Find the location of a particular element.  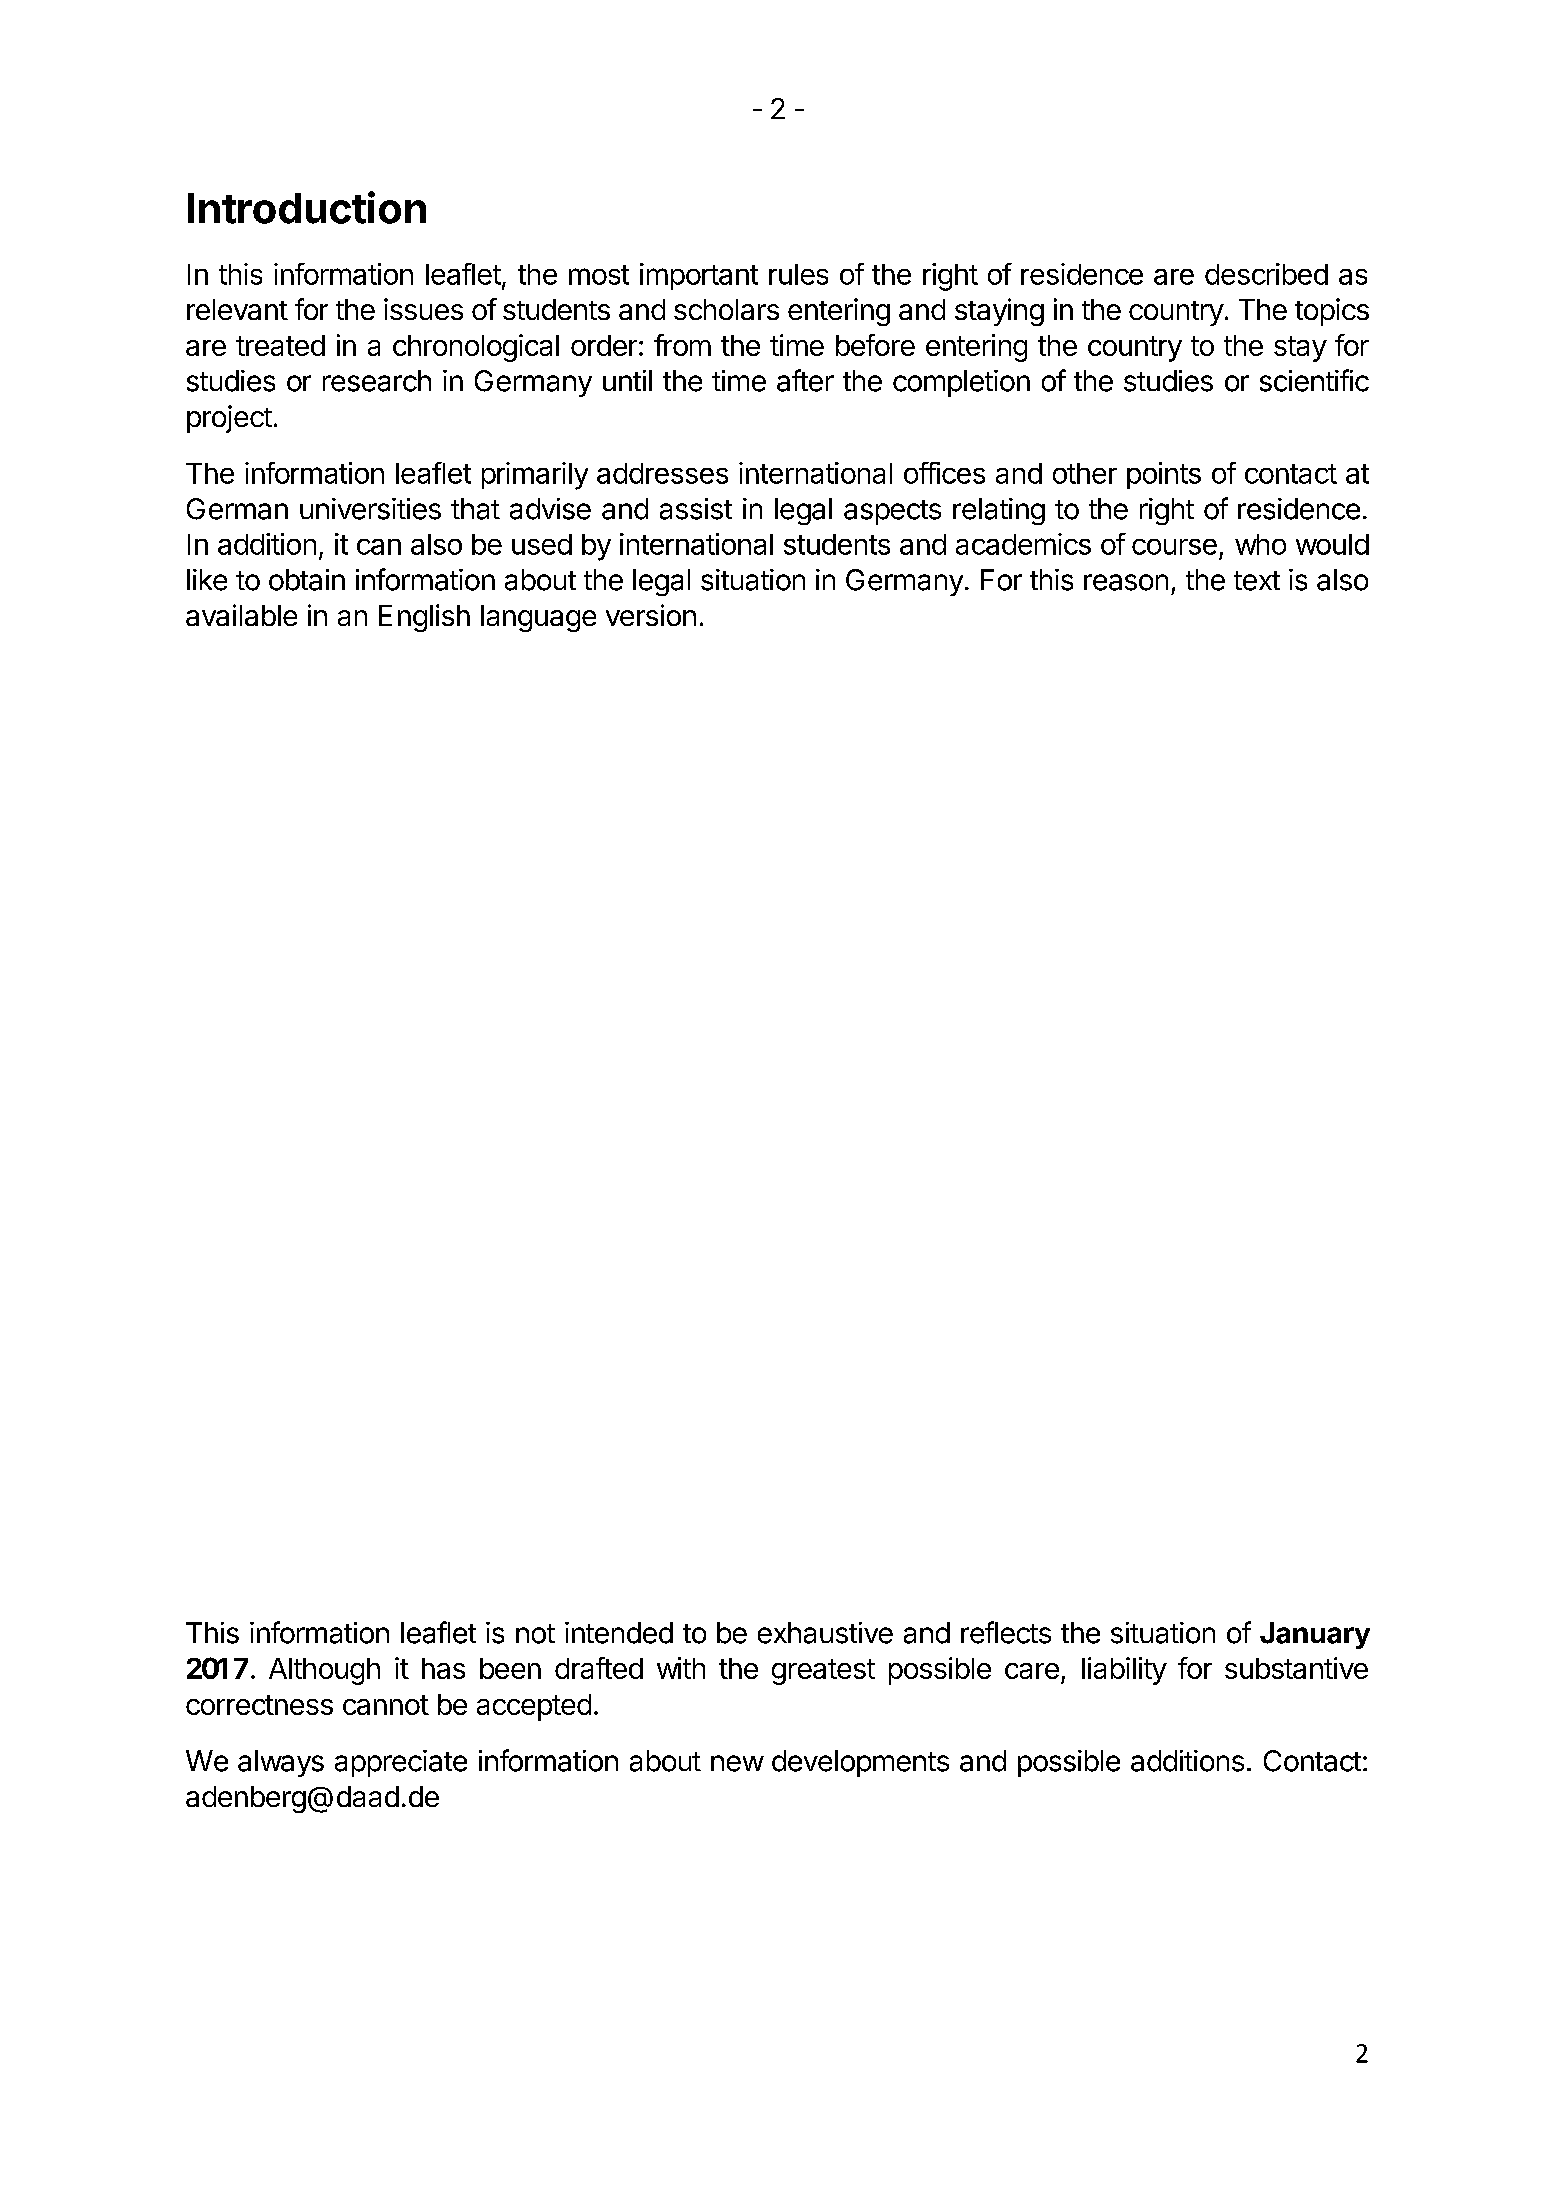

Introduction is located at coordinates (307, 207).
